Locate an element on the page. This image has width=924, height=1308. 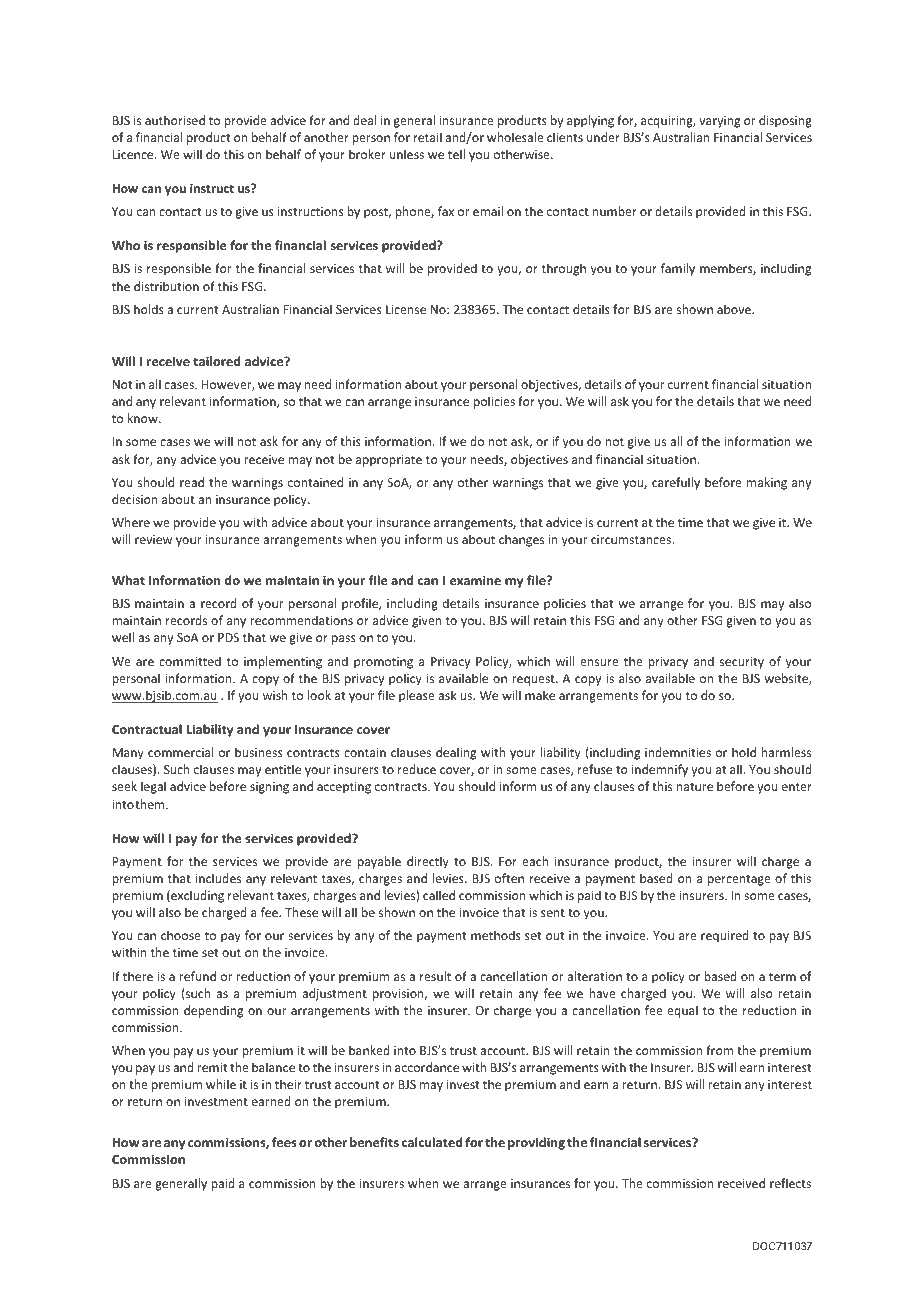
calculated is located at coordinates (432, 1142).
